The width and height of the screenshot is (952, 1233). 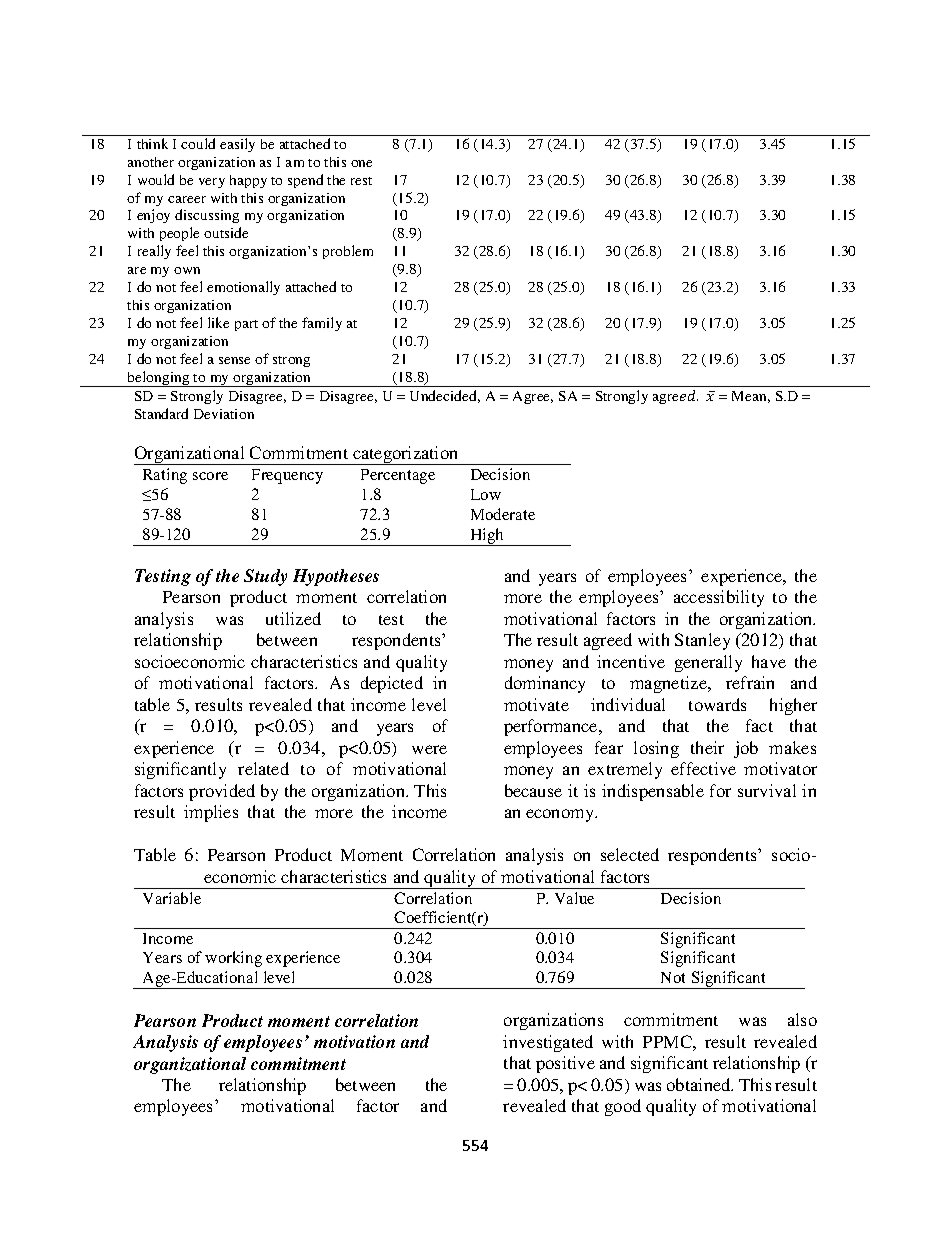 I want to click on Deviation, so click(x=224, y=414).
